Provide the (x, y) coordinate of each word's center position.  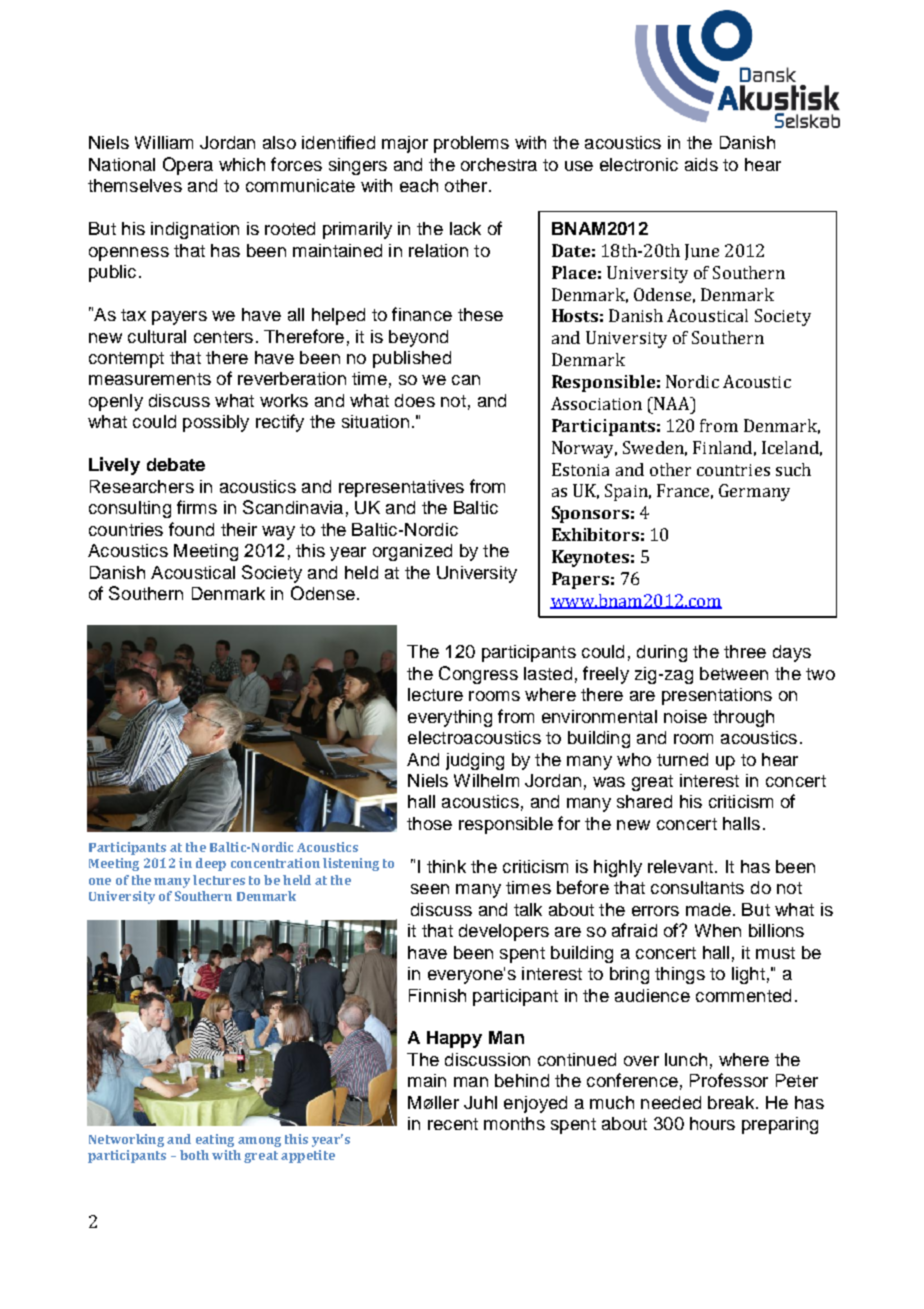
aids (701, 164)
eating (215, 1140)
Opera (188, 166)
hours (712, 1123)
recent (453, 1124)
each (419, 185)
